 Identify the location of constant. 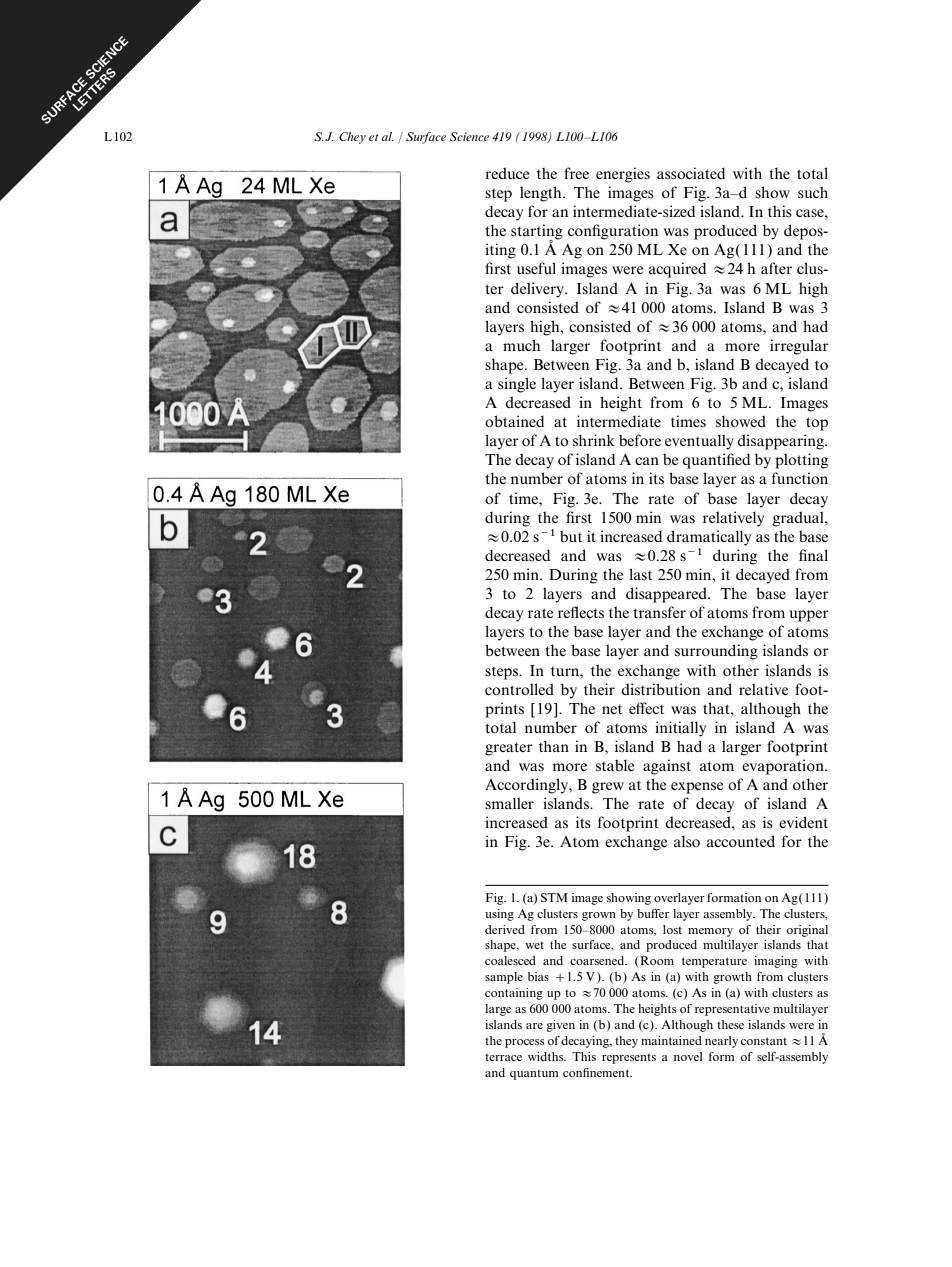
(764, 1041).
